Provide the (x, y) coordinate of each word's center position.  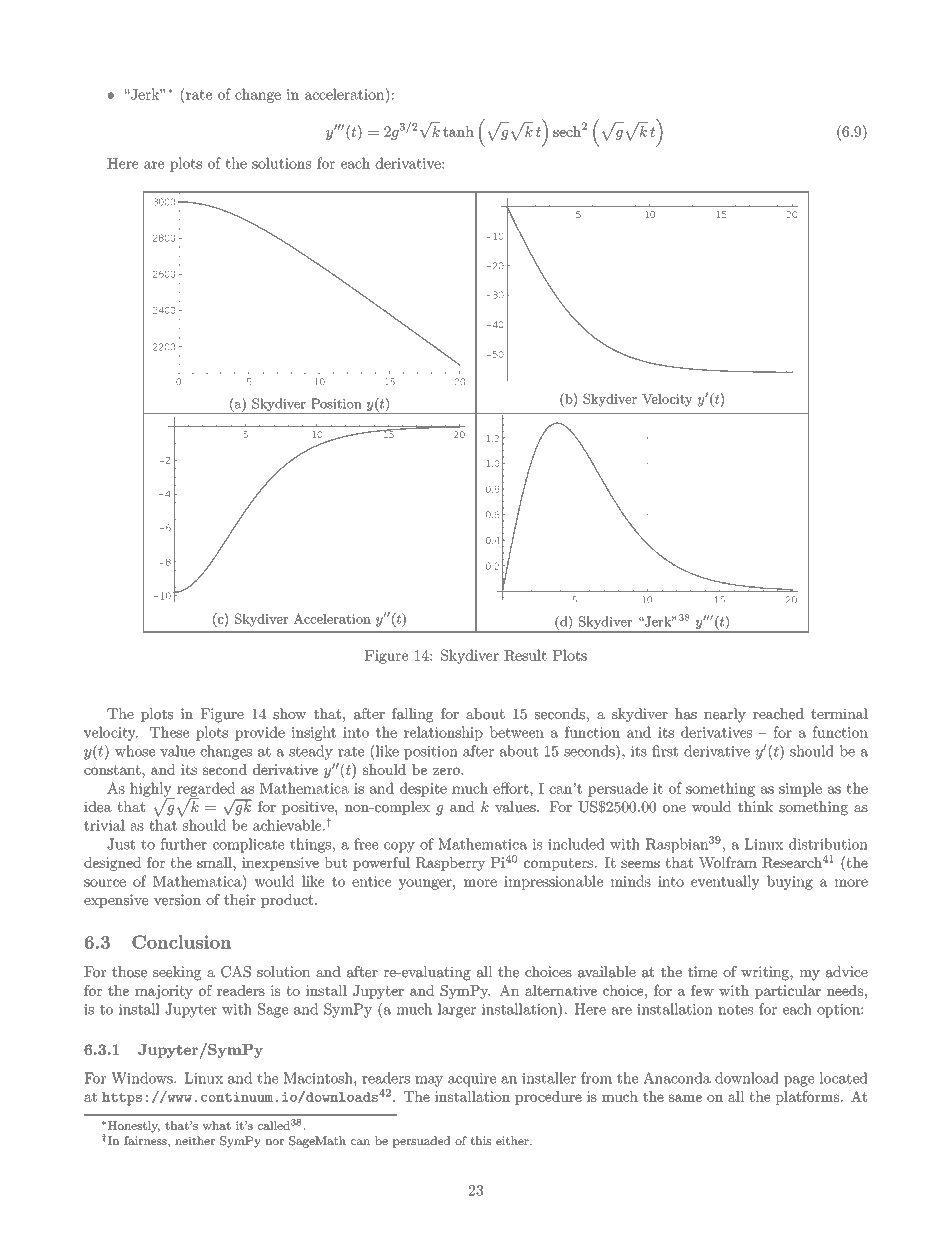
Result (525, 655)
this (481, 1140)
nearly (725, 715)
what (217, 1125)
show (289, 714)
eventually (725, 882)
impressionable (553, 882)
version (177, 900)
